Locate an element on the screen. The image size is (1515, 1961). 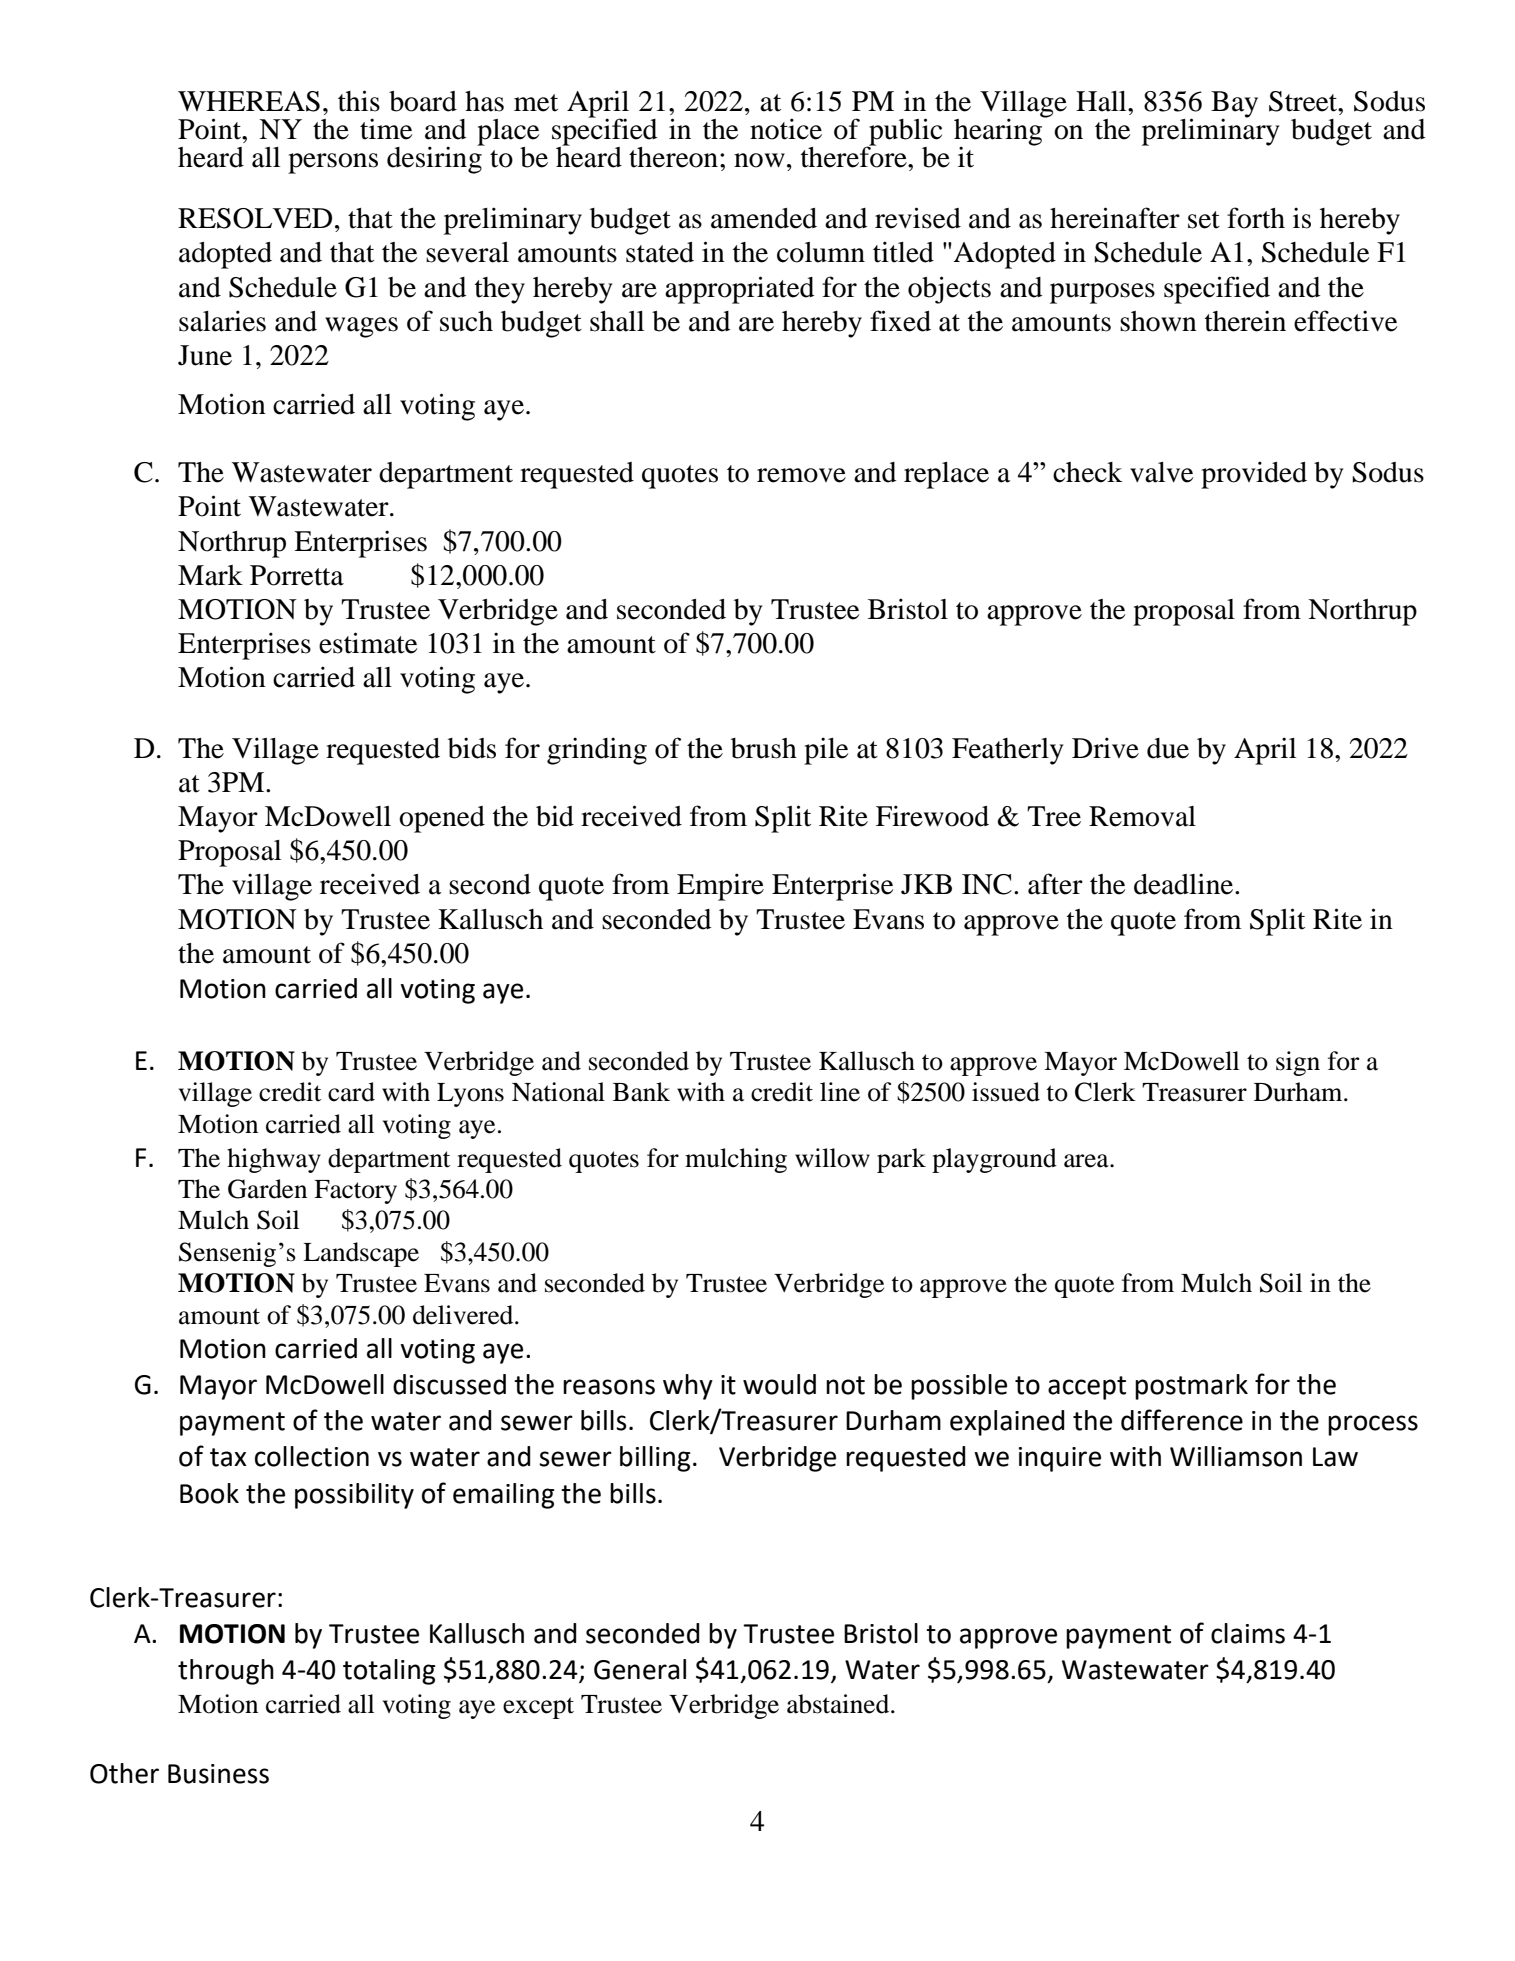
park is located at coordinates (901, 1160).
